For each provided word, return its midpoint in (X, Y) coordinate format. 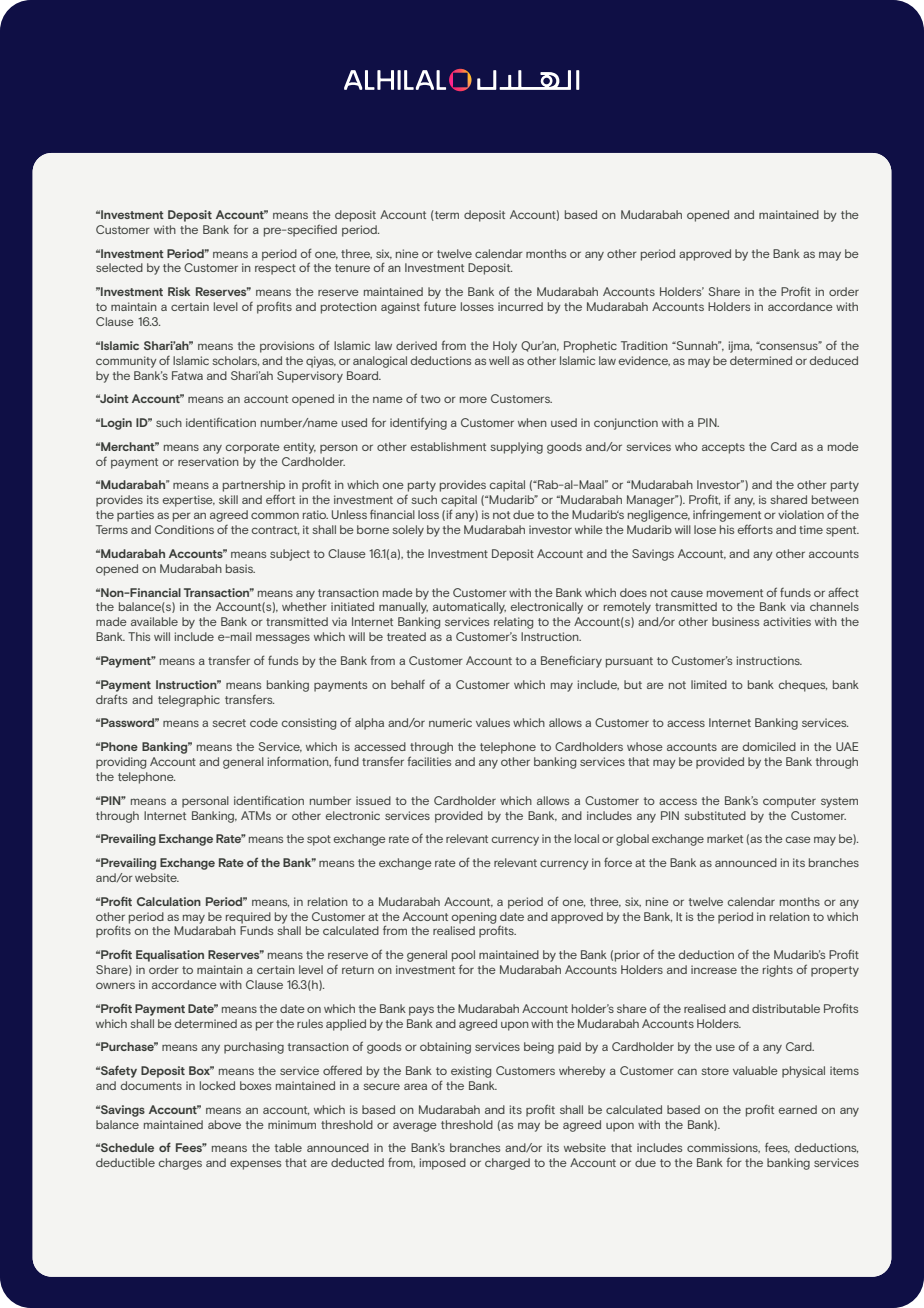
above (224, 1124)
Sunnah (697, 345)
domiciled (769, 746)
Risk (179, 291)
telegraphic (189, 701)
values (493, 722)
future (440, 306)
